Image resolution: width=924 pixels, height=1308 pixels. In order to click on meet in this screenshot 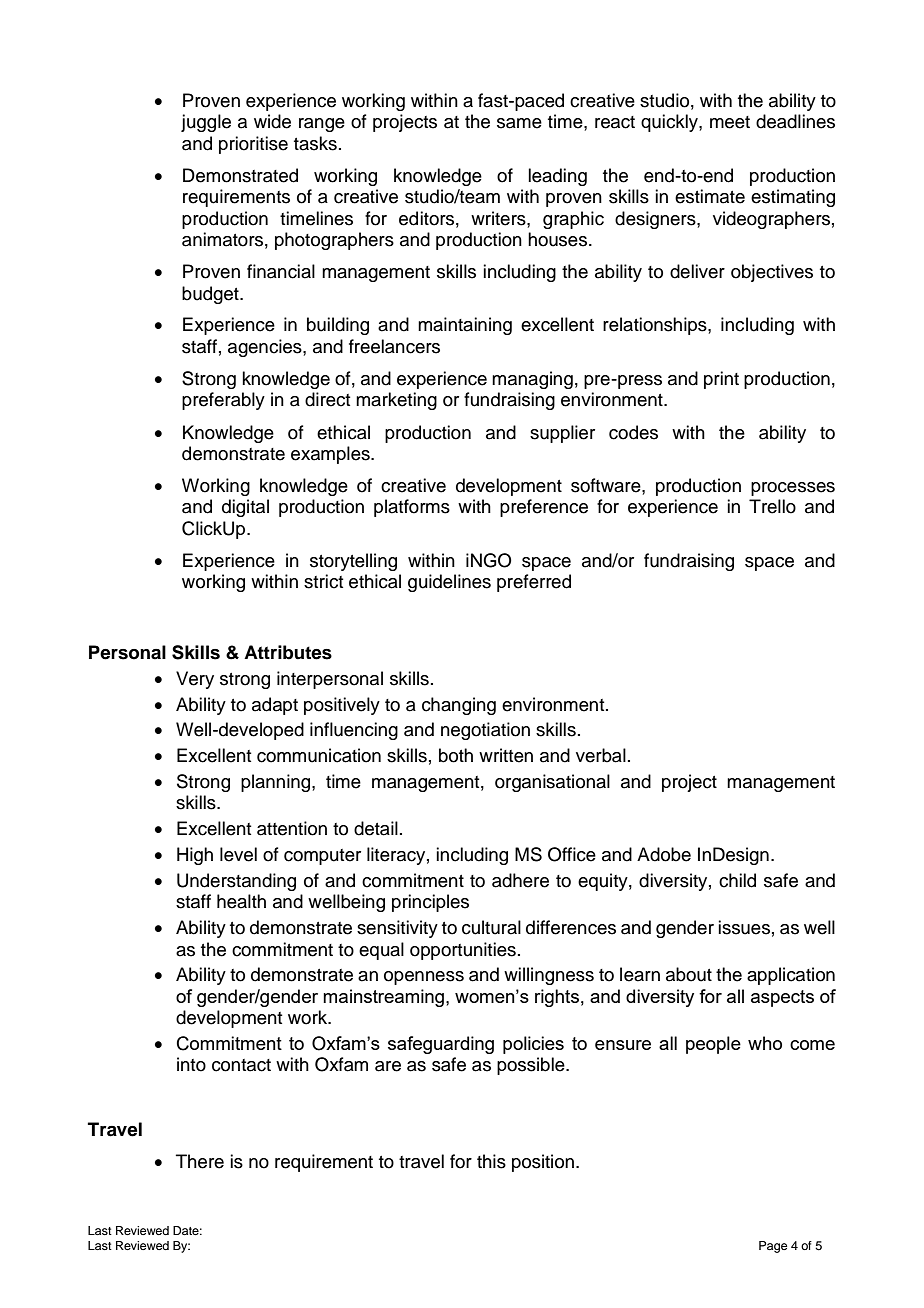, I will do `click(730, 122)`.
